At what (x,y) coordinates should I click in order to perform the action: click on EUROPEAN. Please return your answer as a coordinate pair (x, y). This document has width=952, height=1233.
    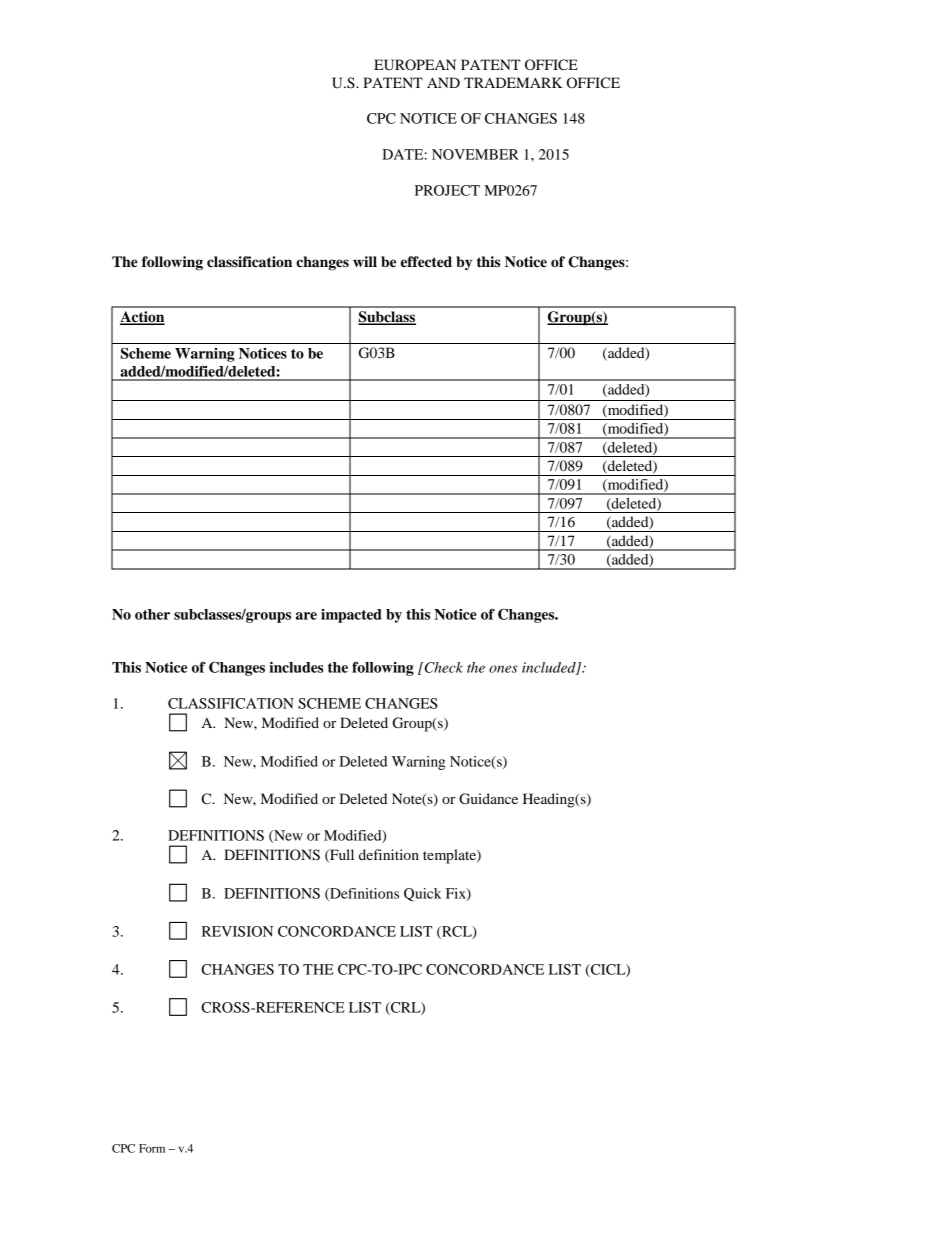
    Looking at the image, I should click on (415, 65).
